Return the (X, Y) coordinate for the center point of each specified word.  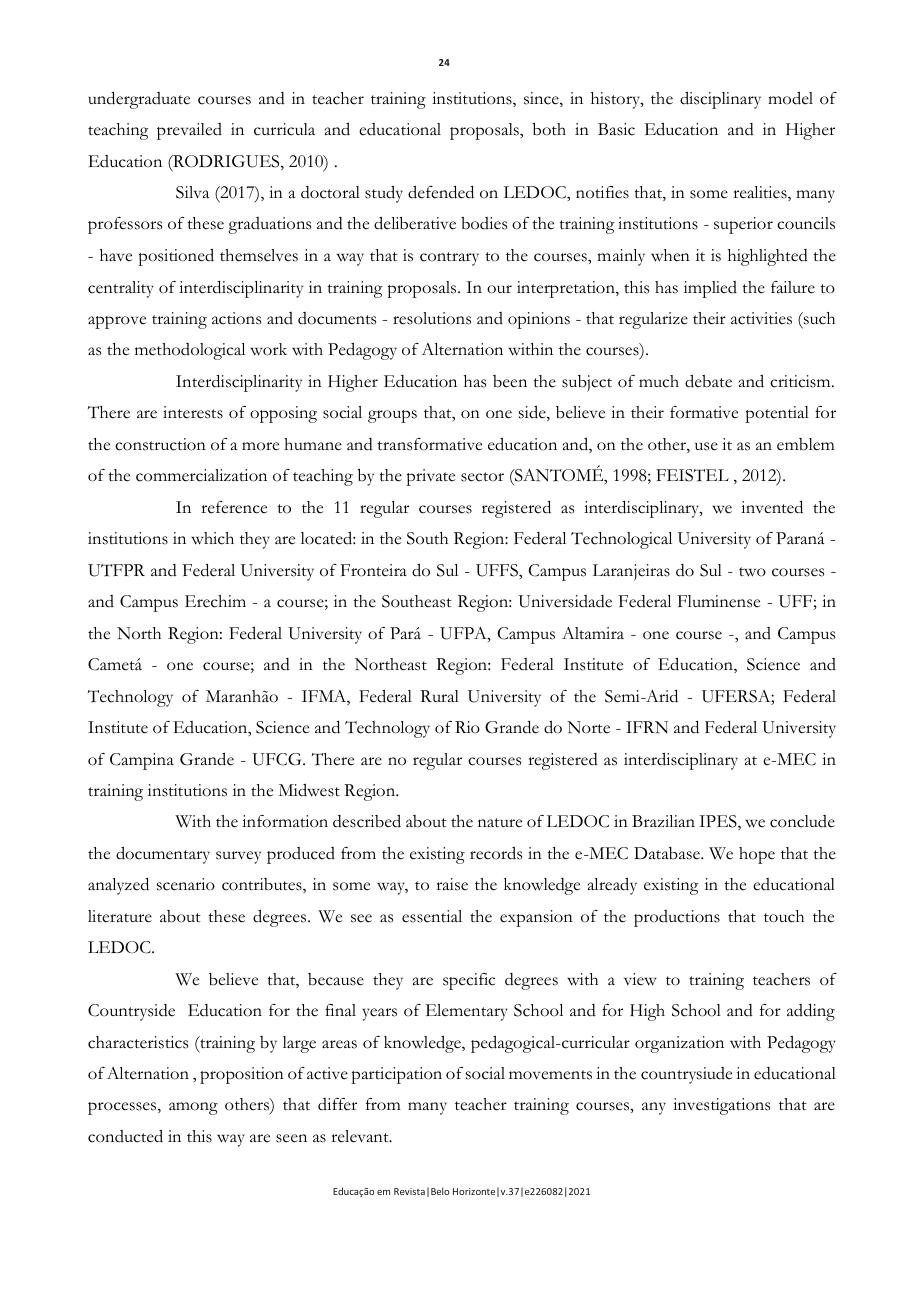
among (193, 1108)
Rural (439, 696)
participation (396, 1075)
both (549, 129)
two (752, 572)
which (212, 538)
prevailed (189, 131)
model (790, 98)
